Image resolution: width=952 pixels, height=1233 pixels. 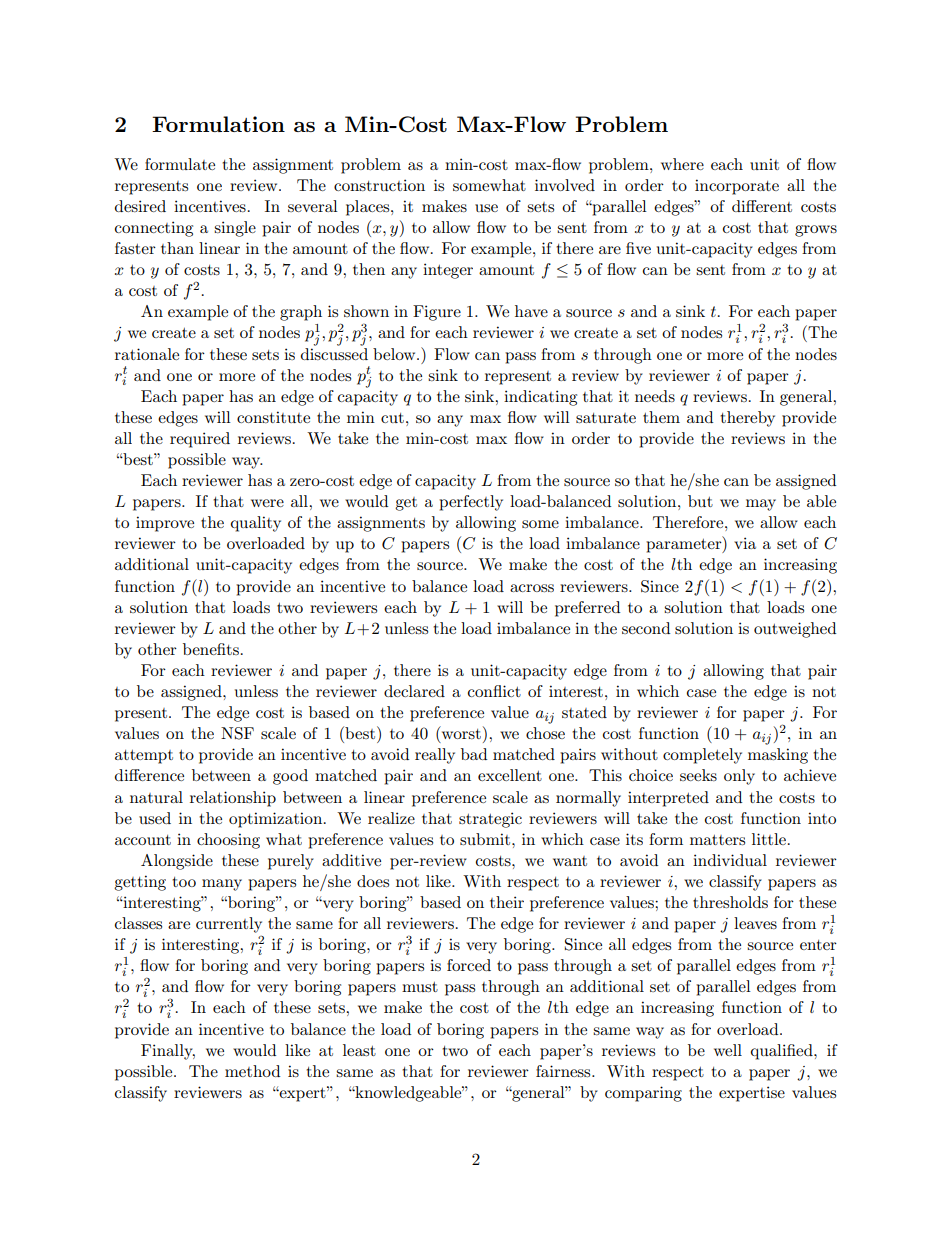 What do you see at coordinates (147, 354) in the image?
I see `rationale` at bounding box center [147, 354].
